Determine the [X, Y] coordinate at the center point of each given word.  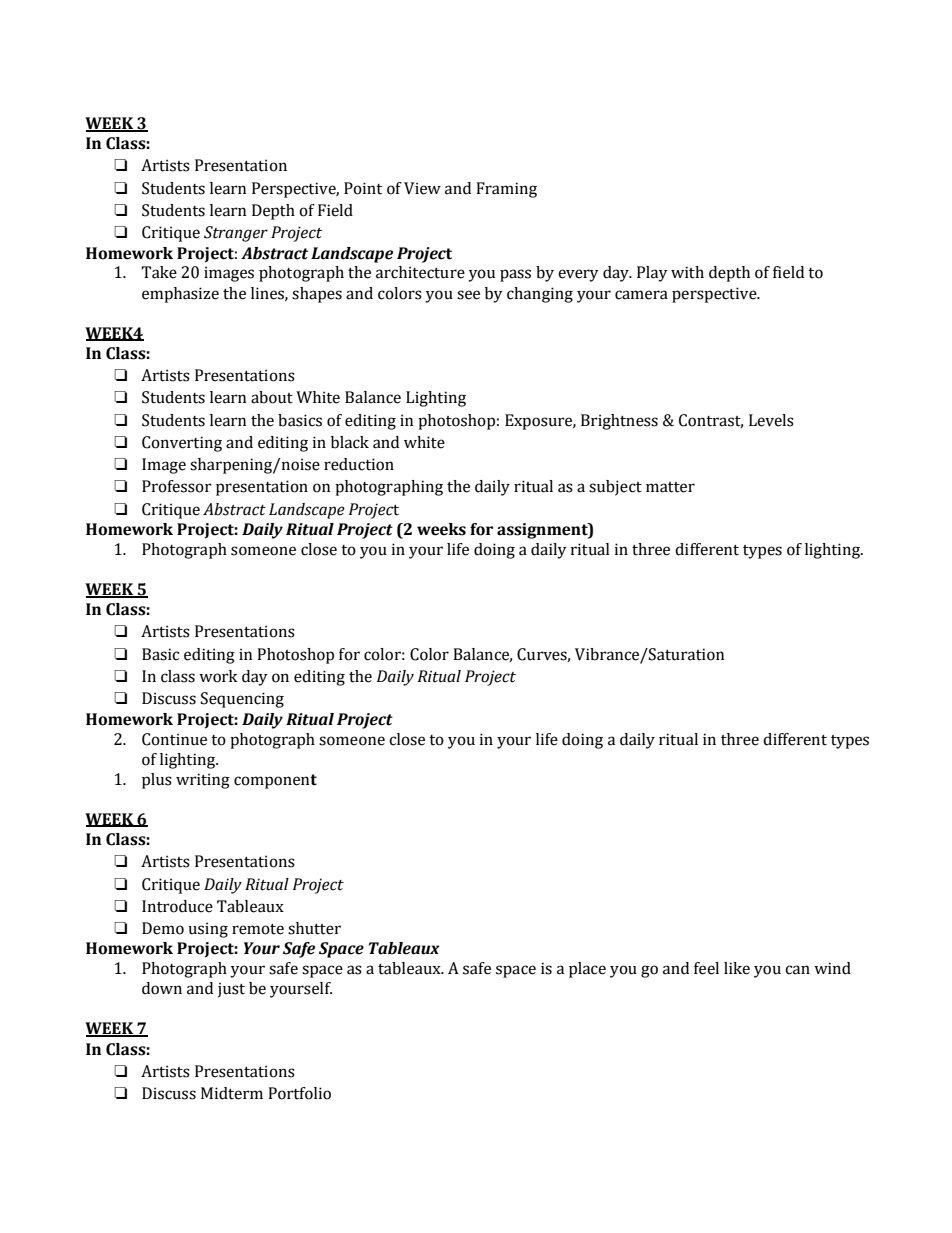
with [687, 272]
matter [670, 487]
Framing [506, 190]
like [737, 968]
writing [203, 781]
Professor [177, 486]
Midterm [232, 1093]
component [275, 781]
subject [615, 488]
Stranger [236, 234]
